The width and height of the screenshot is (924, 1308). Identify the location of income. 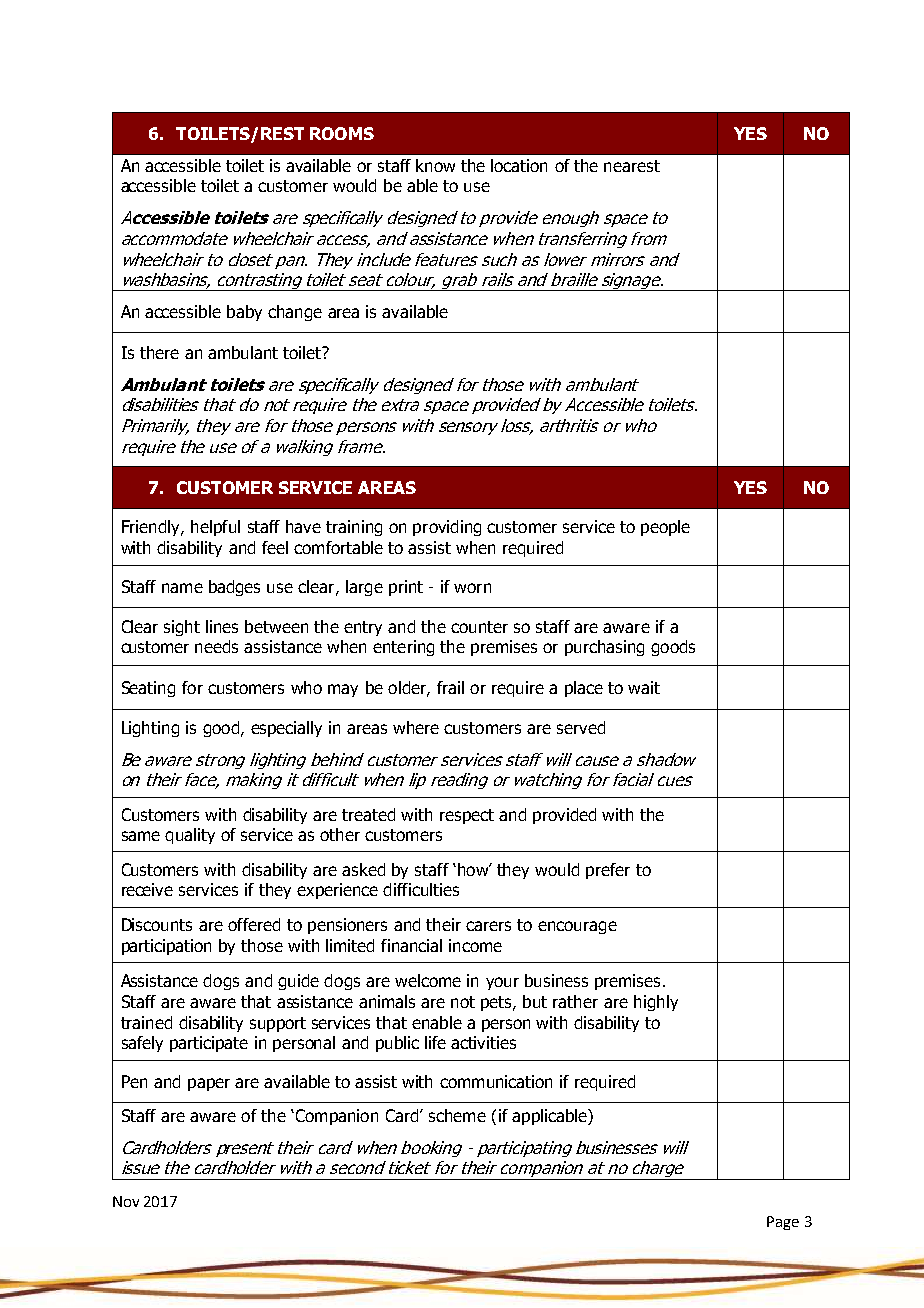
(475, 945).
